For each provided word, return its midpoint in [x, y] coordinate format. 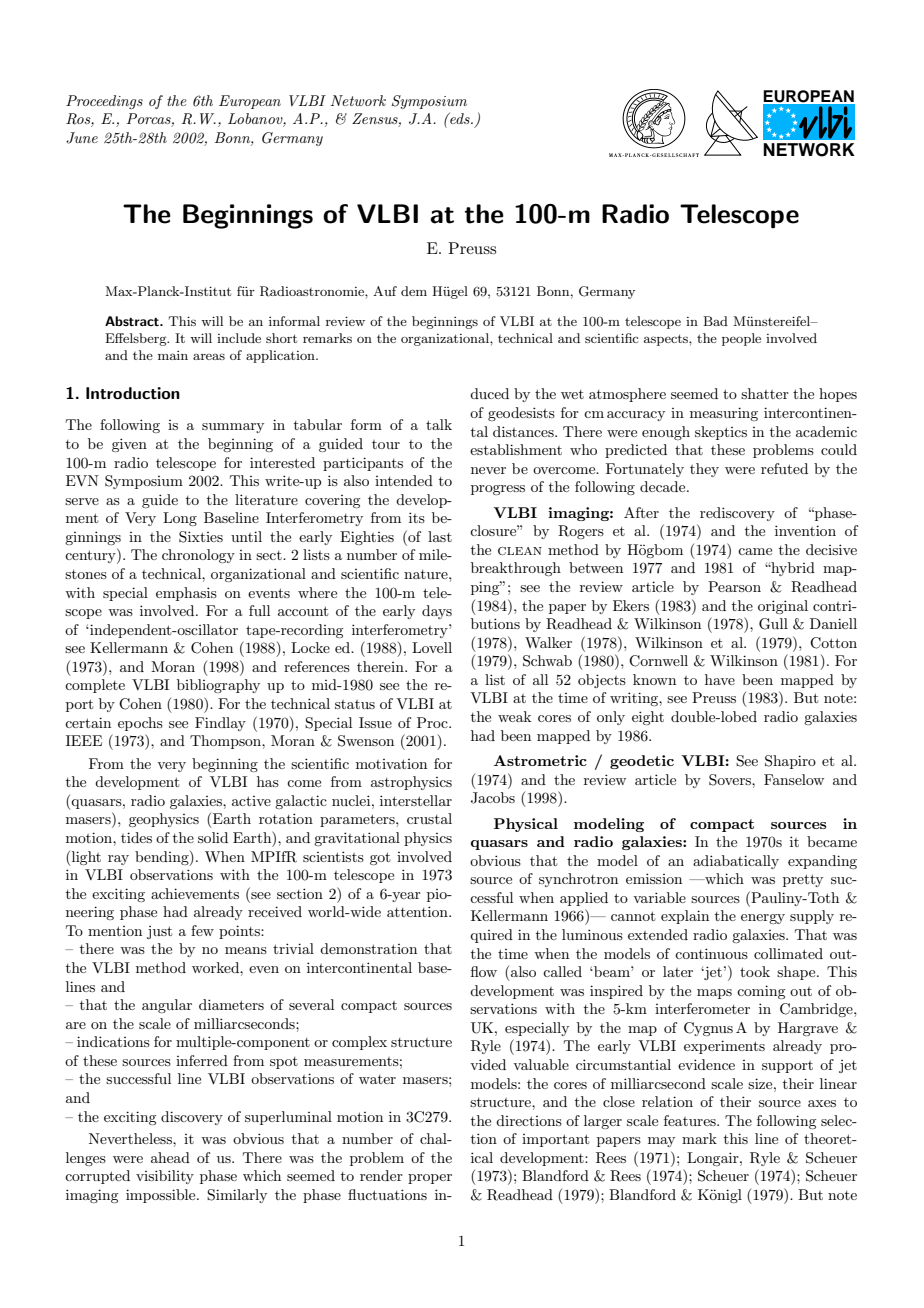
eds [460, 118]
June [82, 138]
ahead [170, 1157]
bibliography [218, 686]
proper [430, 1179]
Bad [715, 321]
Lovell [432, 647]
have [720, 679]
